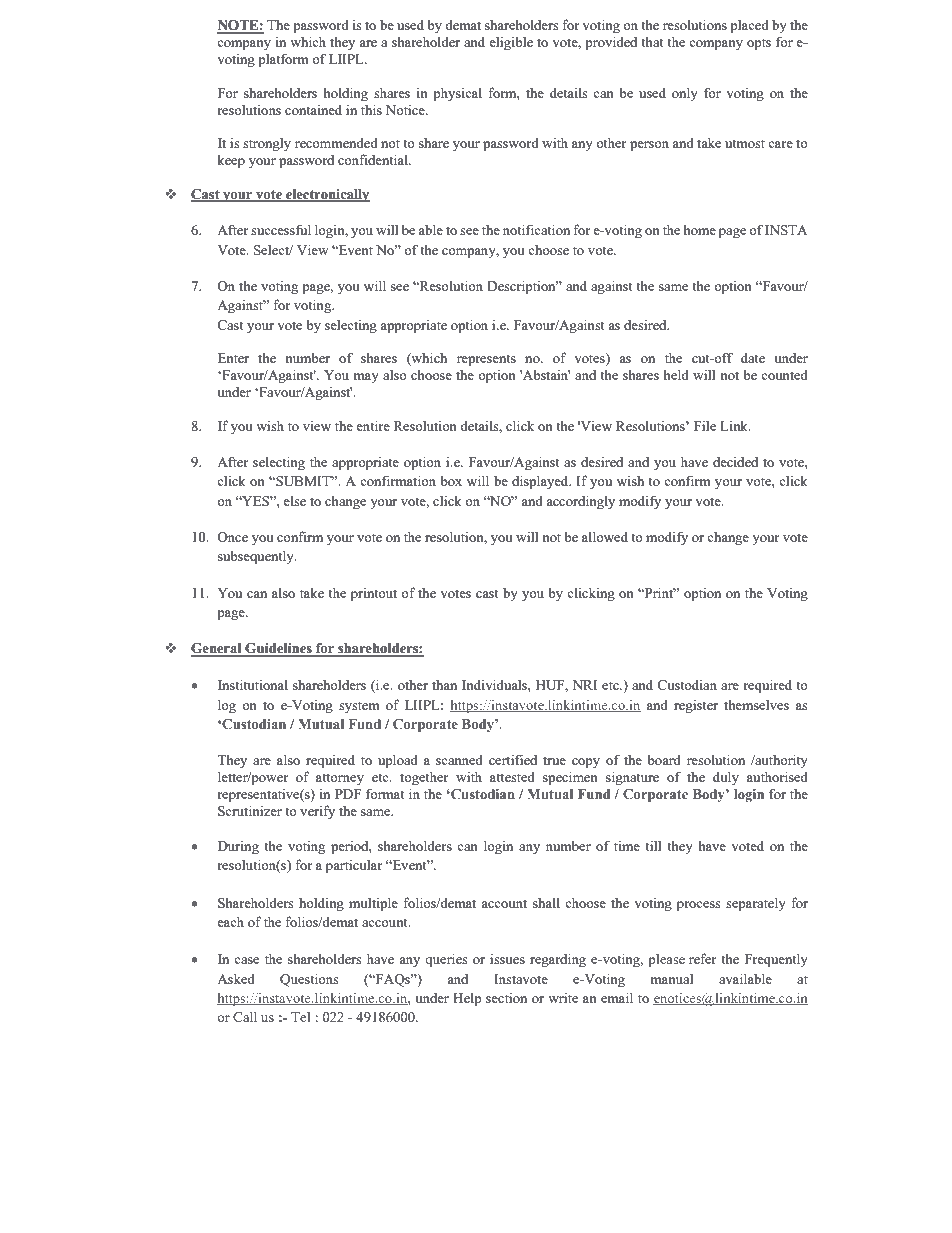  Describe the element at coordinates (340, 779) in the screenshot. I see `attorney` at that location.
